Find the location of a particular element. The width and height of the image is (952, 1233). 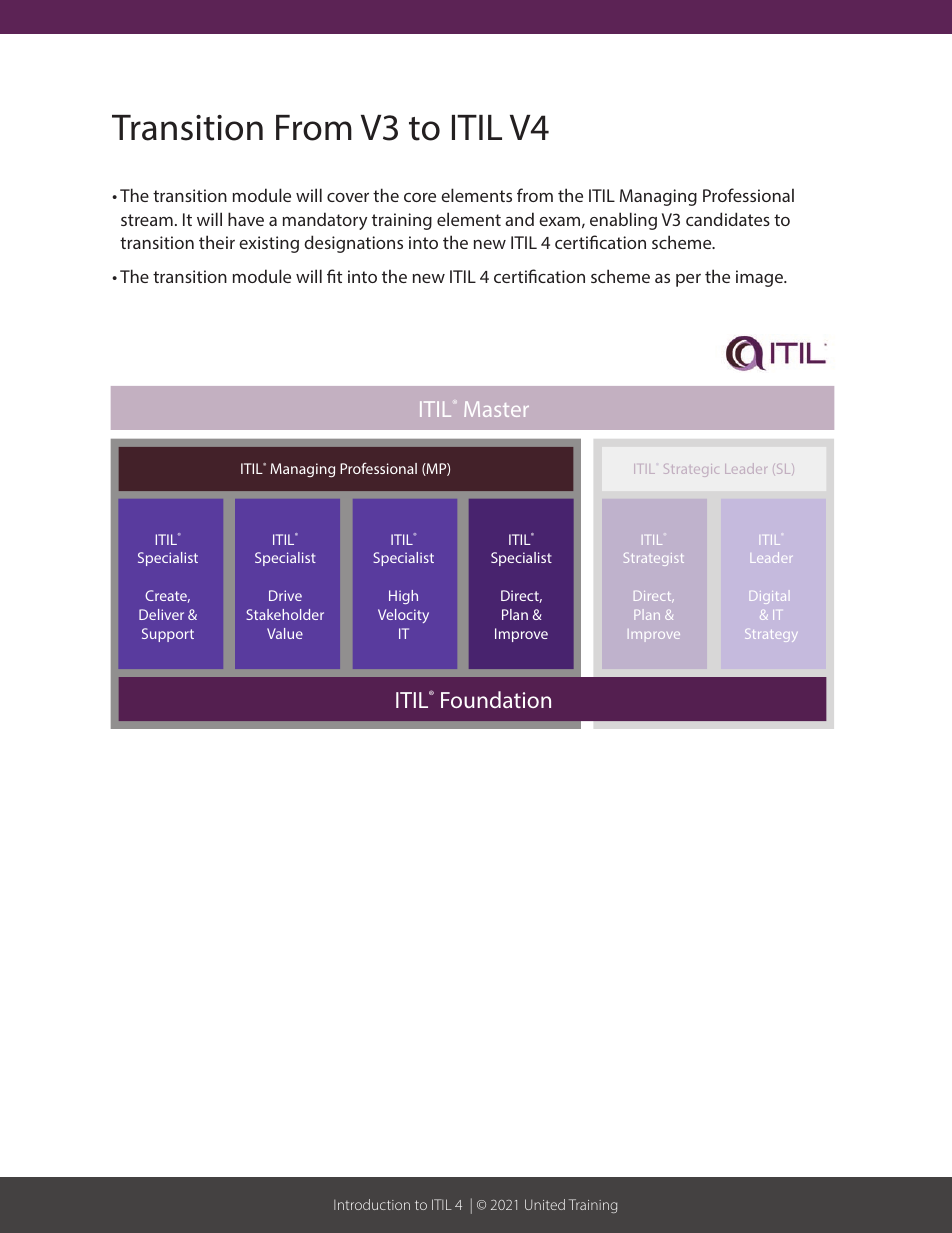

core is located at coordinates (420, 197).
